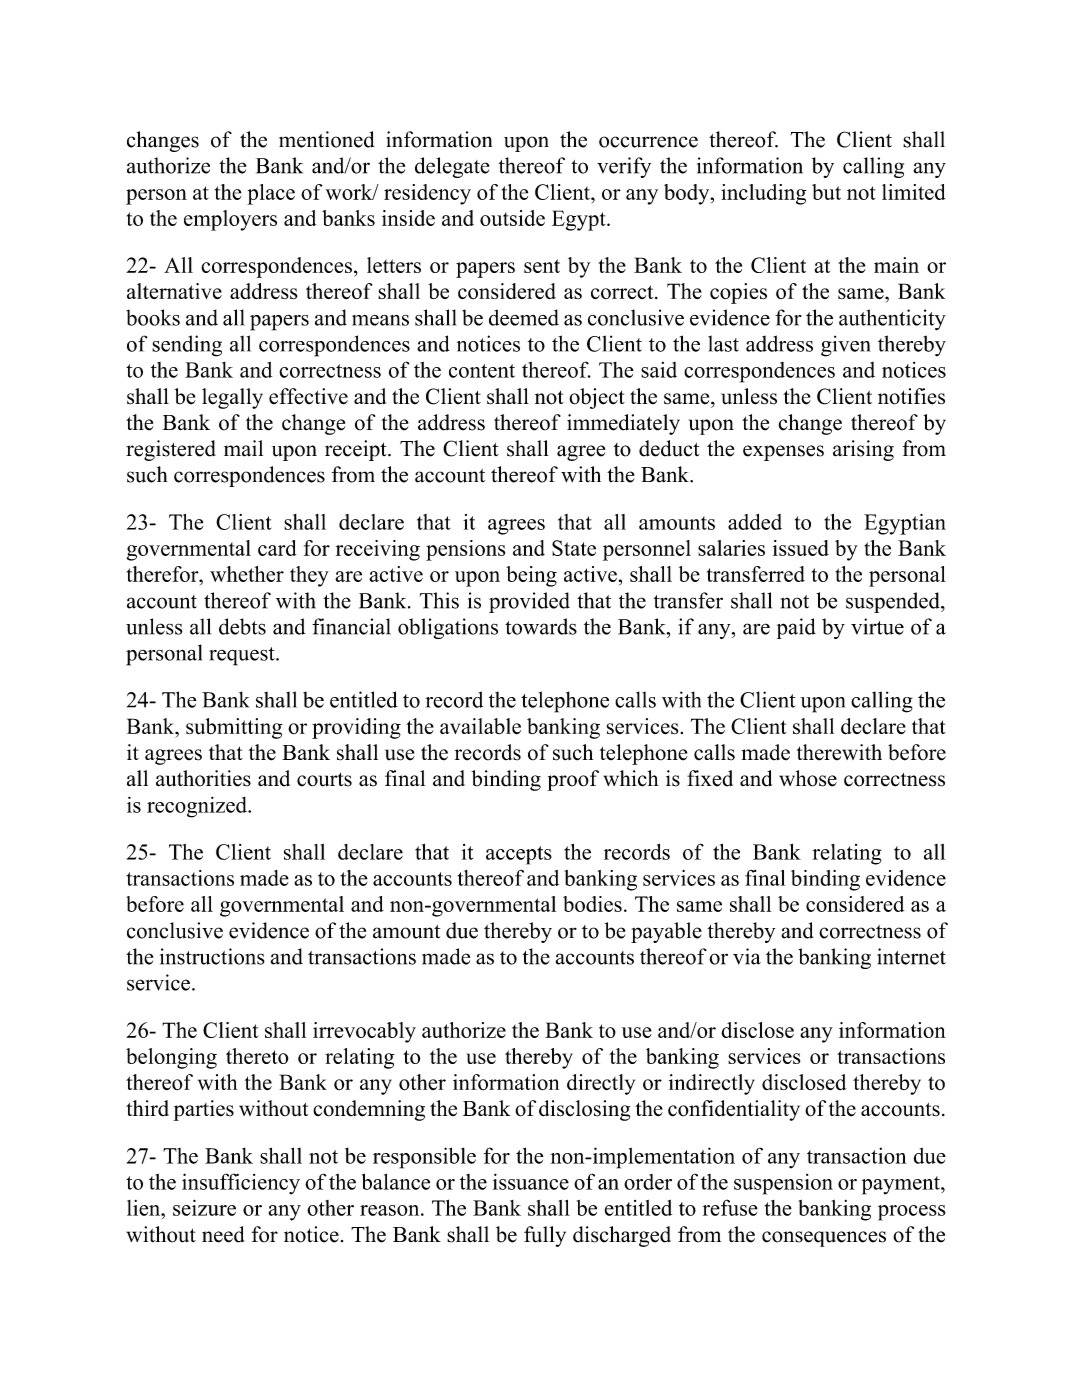 The image size is (1072, 1387). Describe the element at coordinates (243, 656) in the document. I see `request` at that location.
